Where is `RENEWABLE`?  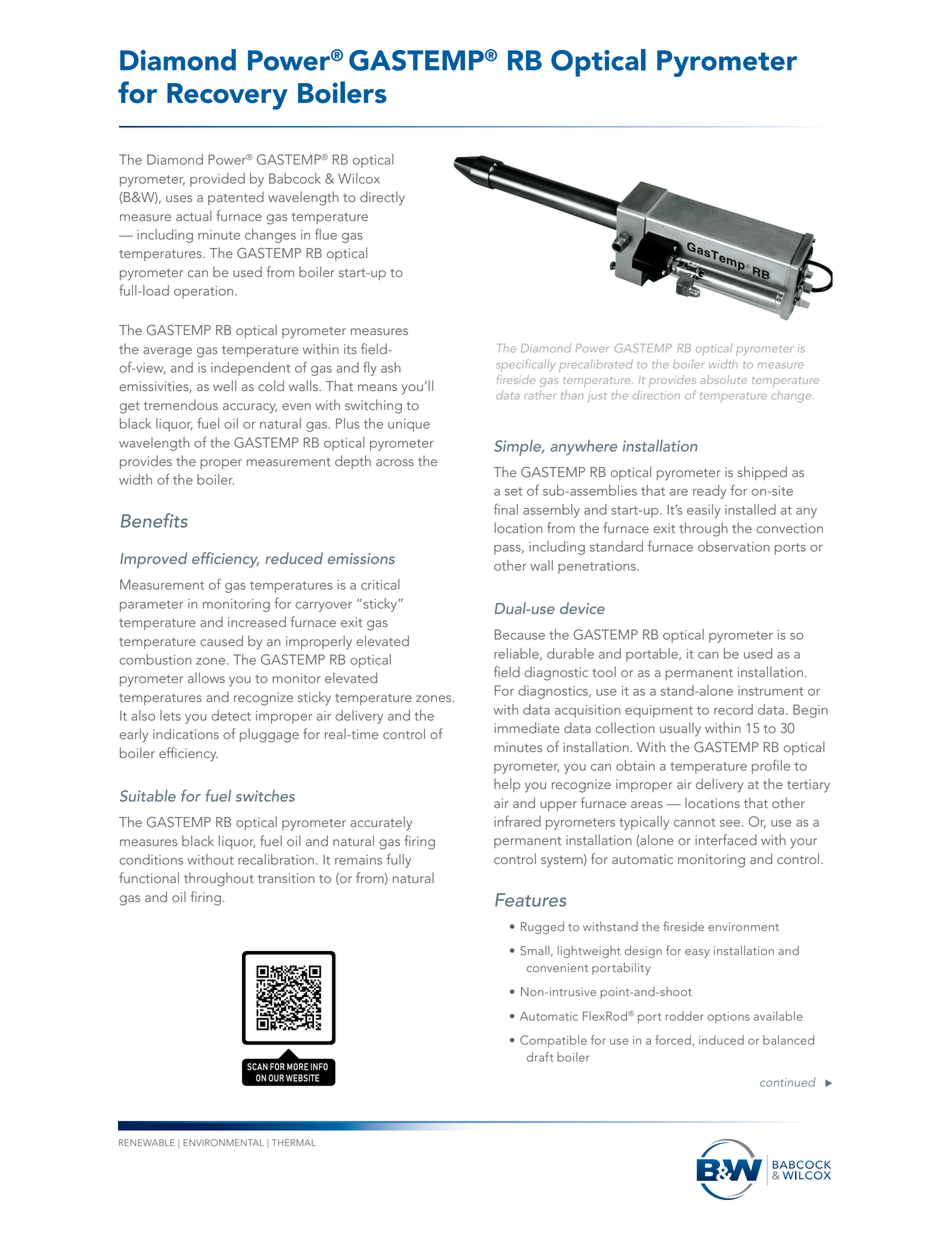 RENEWABLE is located at coordinates (147, 1142).
